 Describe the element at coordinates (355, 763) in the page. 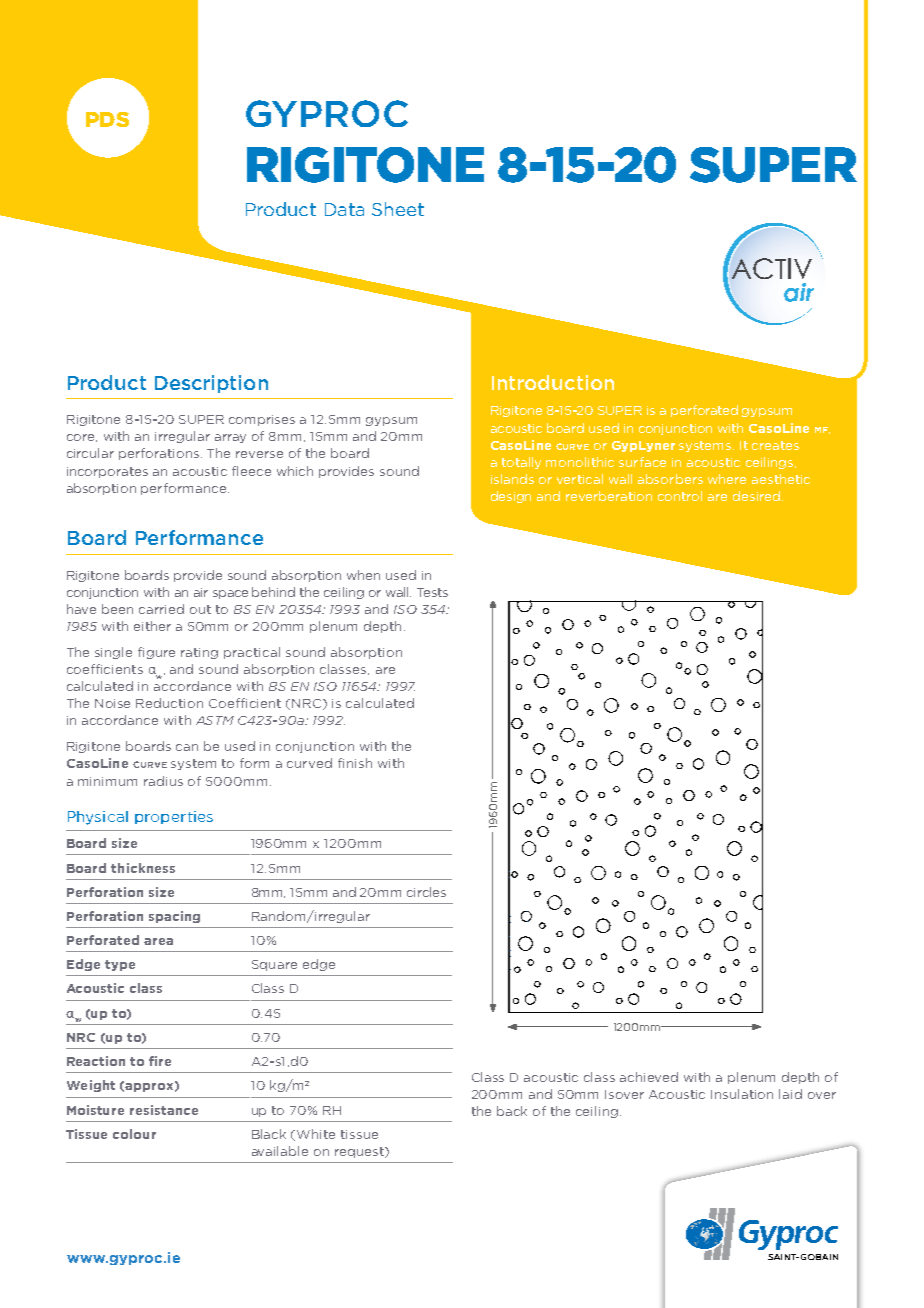

I see `finish` at that location.
